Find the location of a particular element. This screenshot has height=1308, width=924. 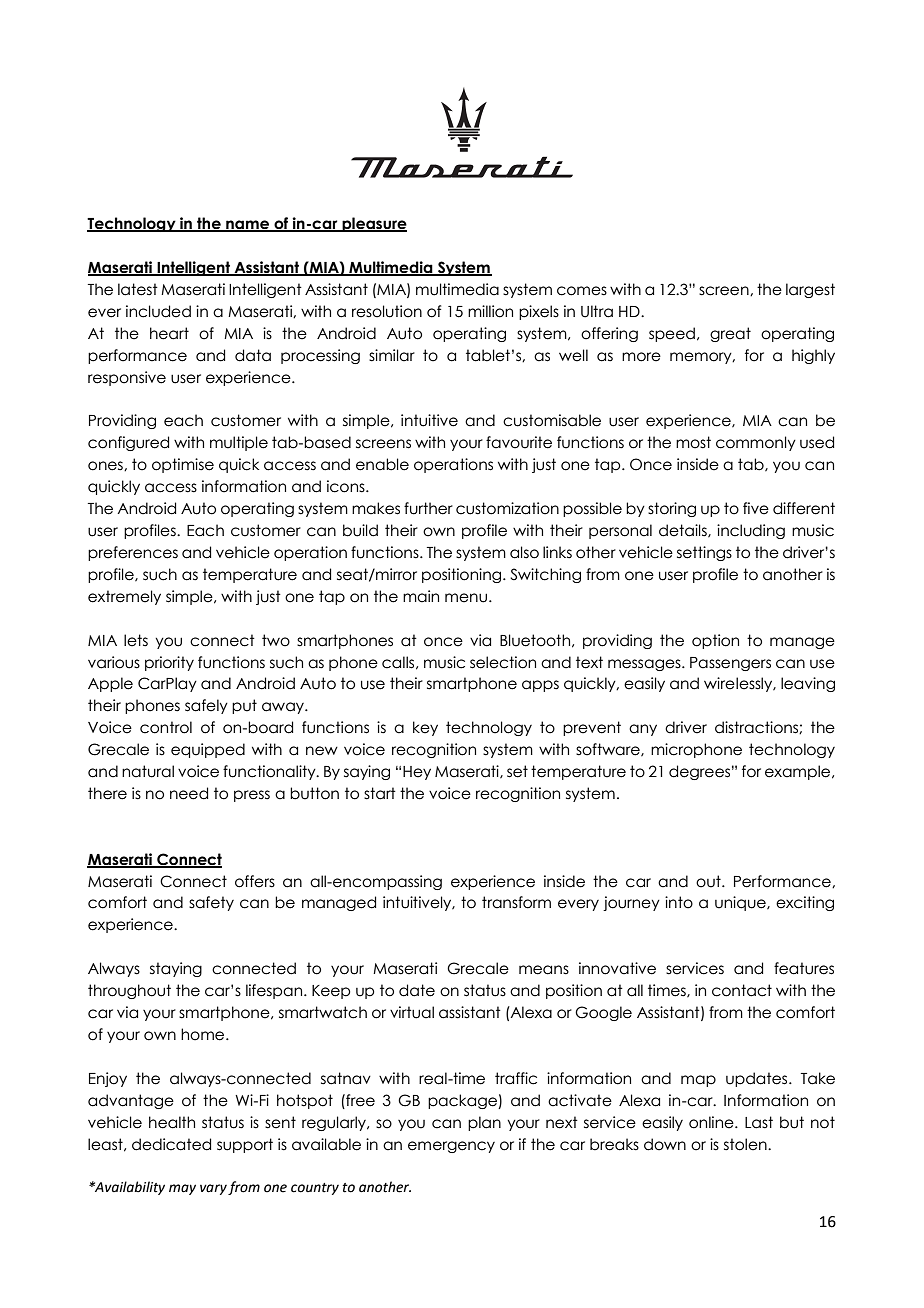

dedicated is located at coordinates (171, 1144).
